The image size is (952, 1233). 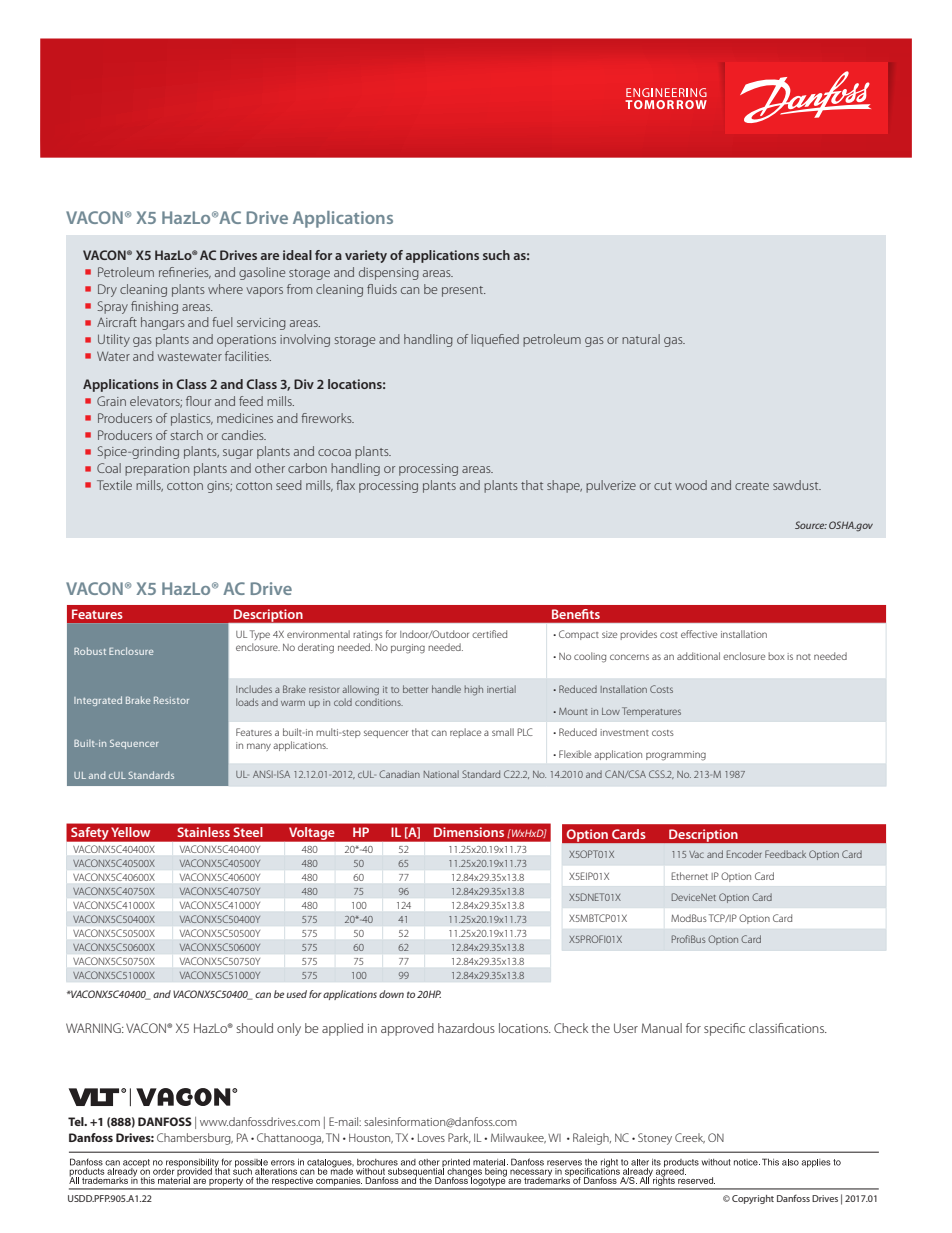 I want to click on Dimensions, so click(x=469, y=832).
